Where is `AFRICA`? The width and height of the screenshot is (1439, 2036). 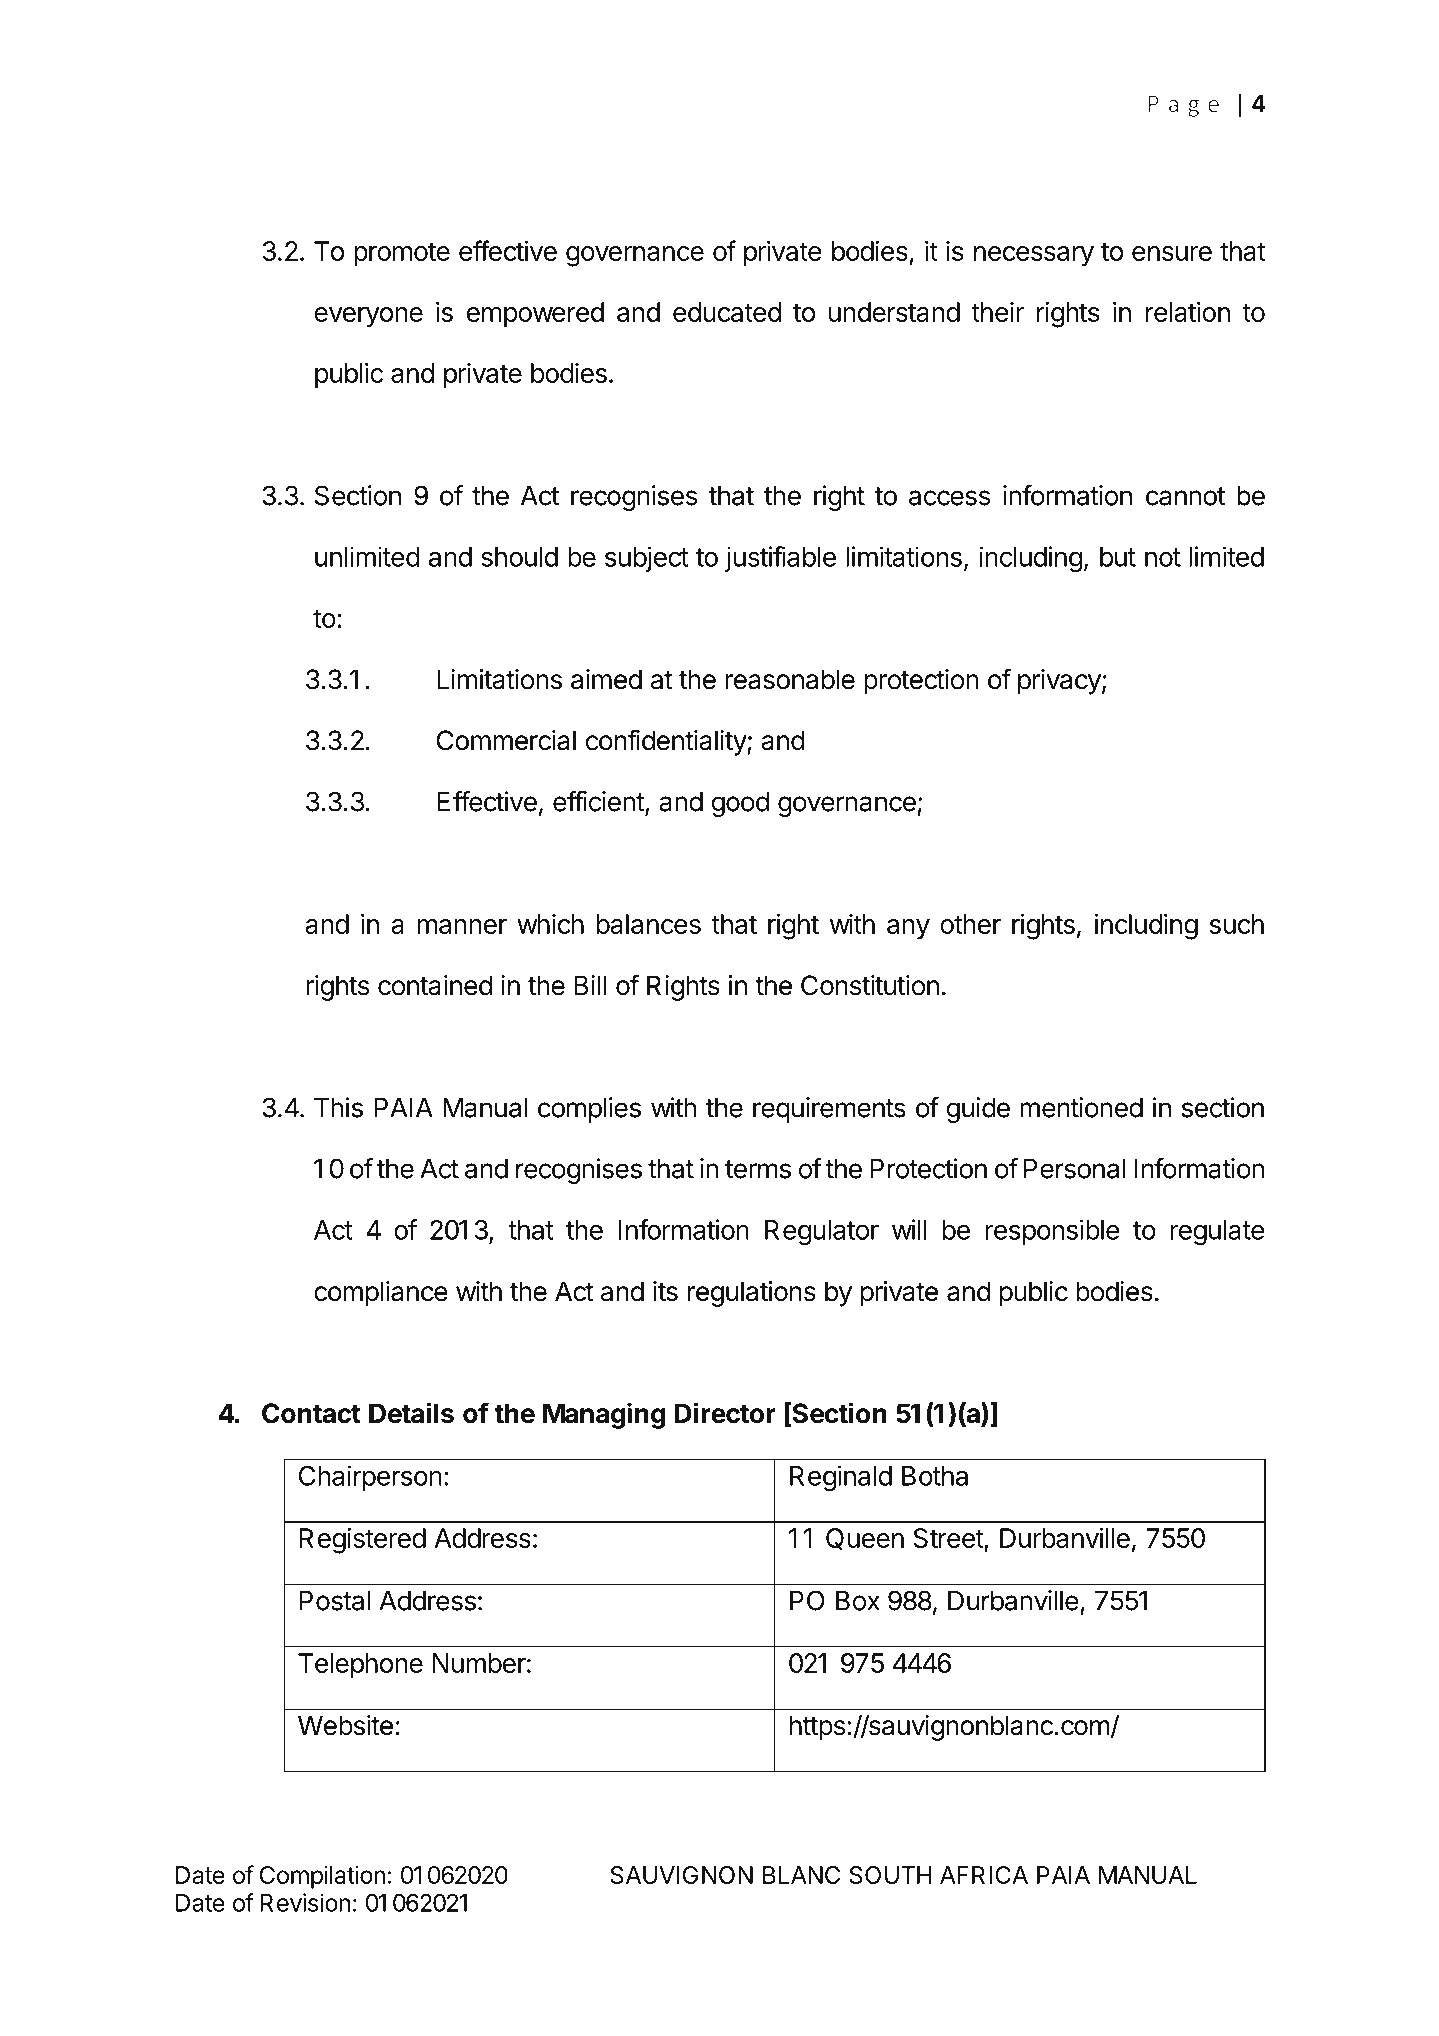
AFRICA is located at coordinates (984, 1875).
